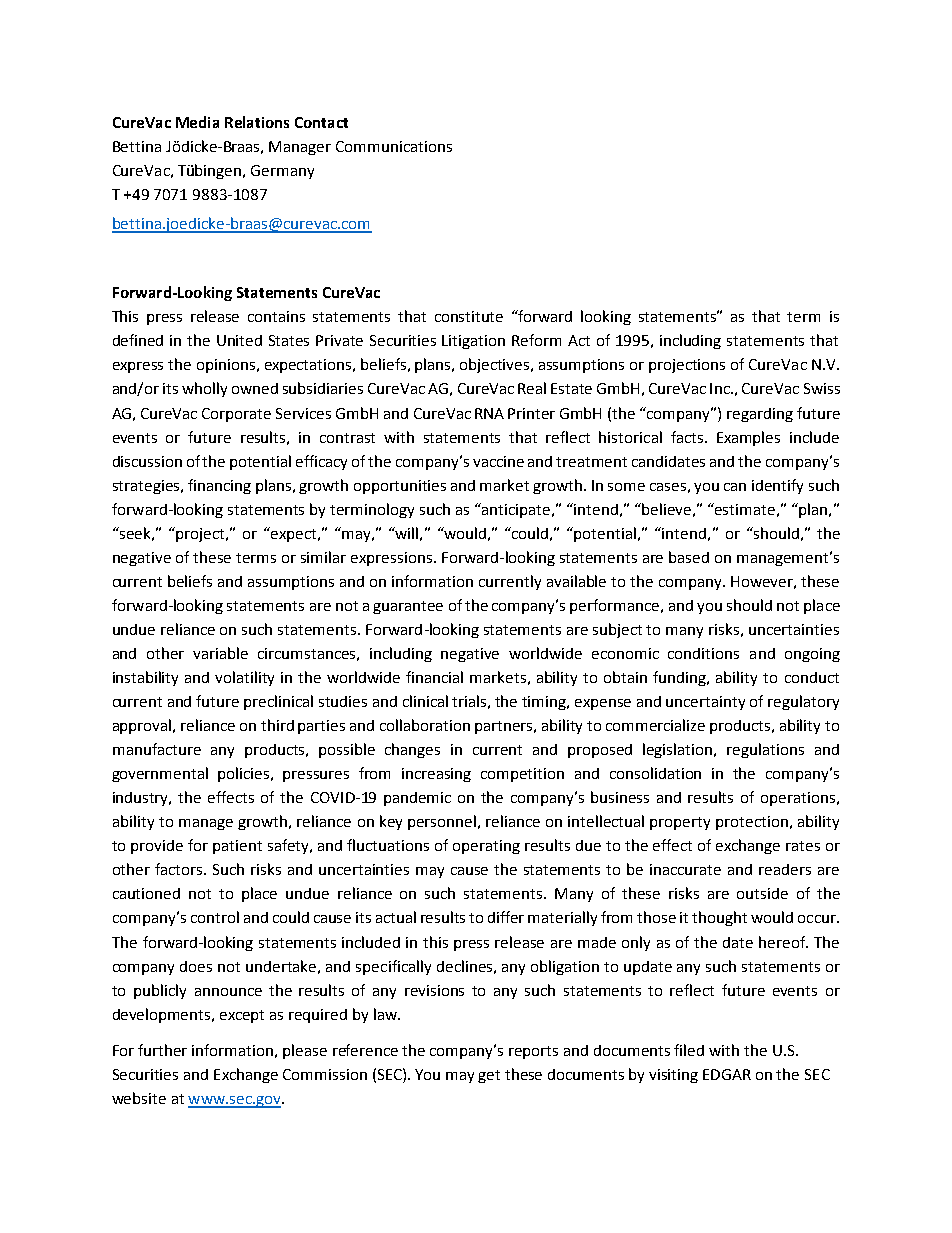 The image size is (952, 1233). I want to click on wholly, so click(204, 389).
